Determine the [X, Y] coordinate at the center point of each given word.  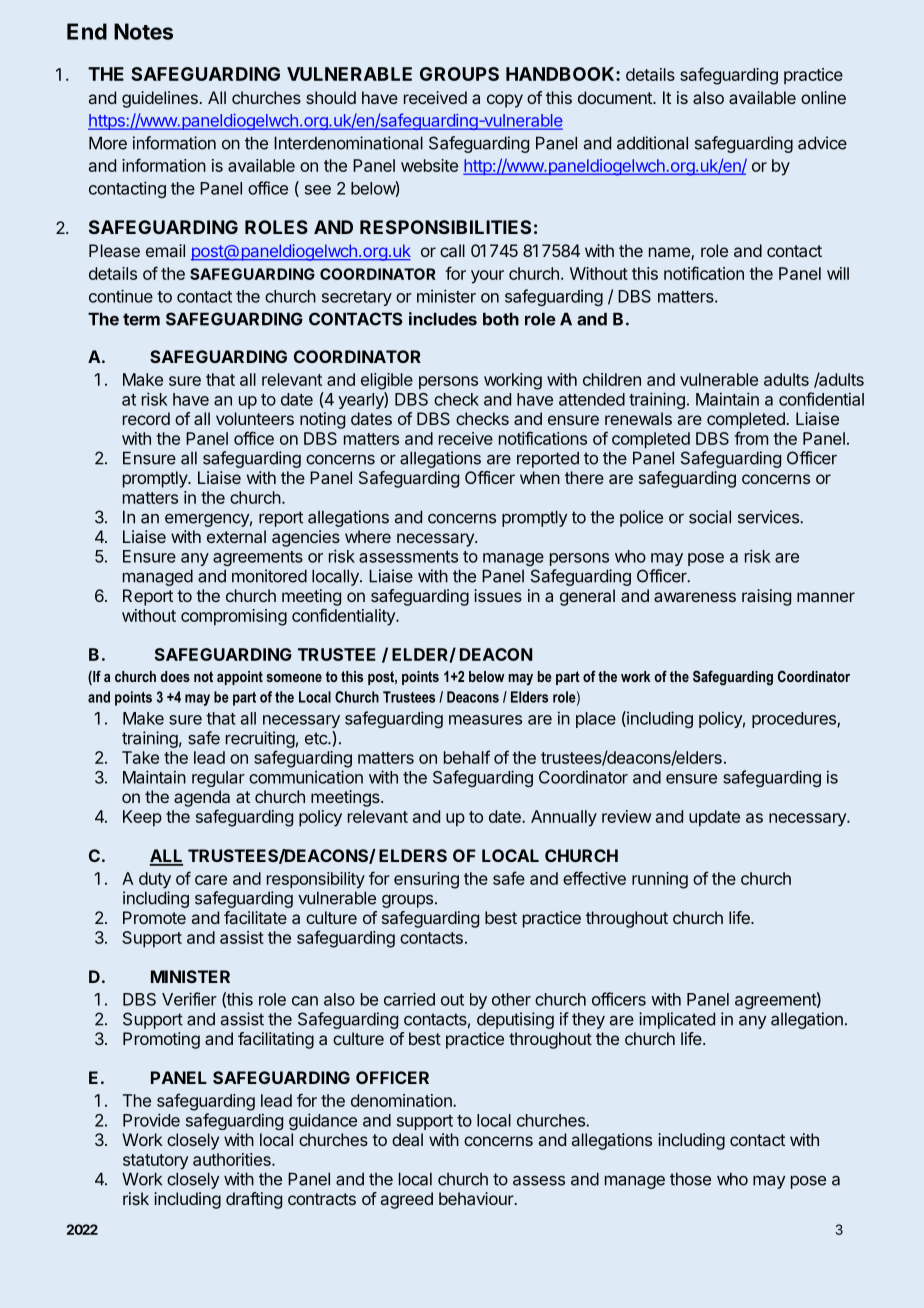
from [751, 438]
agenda [202, 798]
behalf [467, 757]
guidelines [160, 99]
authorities [233, 1159]
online [823, 97]
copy [505, 101]
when [540, 477]
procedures [795, 720]
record [146, 418]
